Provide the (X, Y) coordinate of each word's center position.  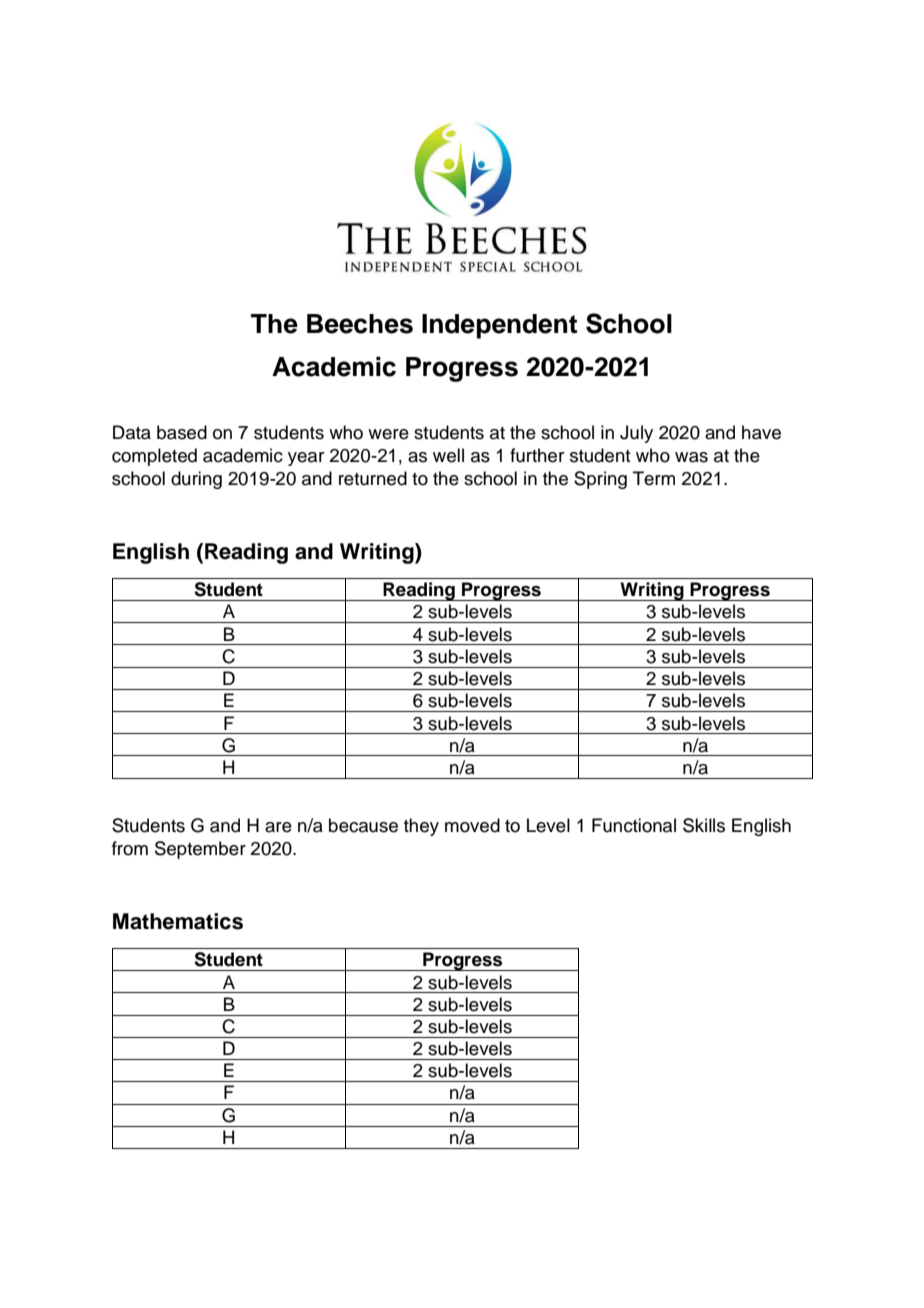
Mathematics (178, 921)
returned (373, 478)
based (182, 432)
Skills (704, 825)
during (196, 480)
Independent (499, 326)
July (636, 434)
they (421, 827)
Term (654, 478)
